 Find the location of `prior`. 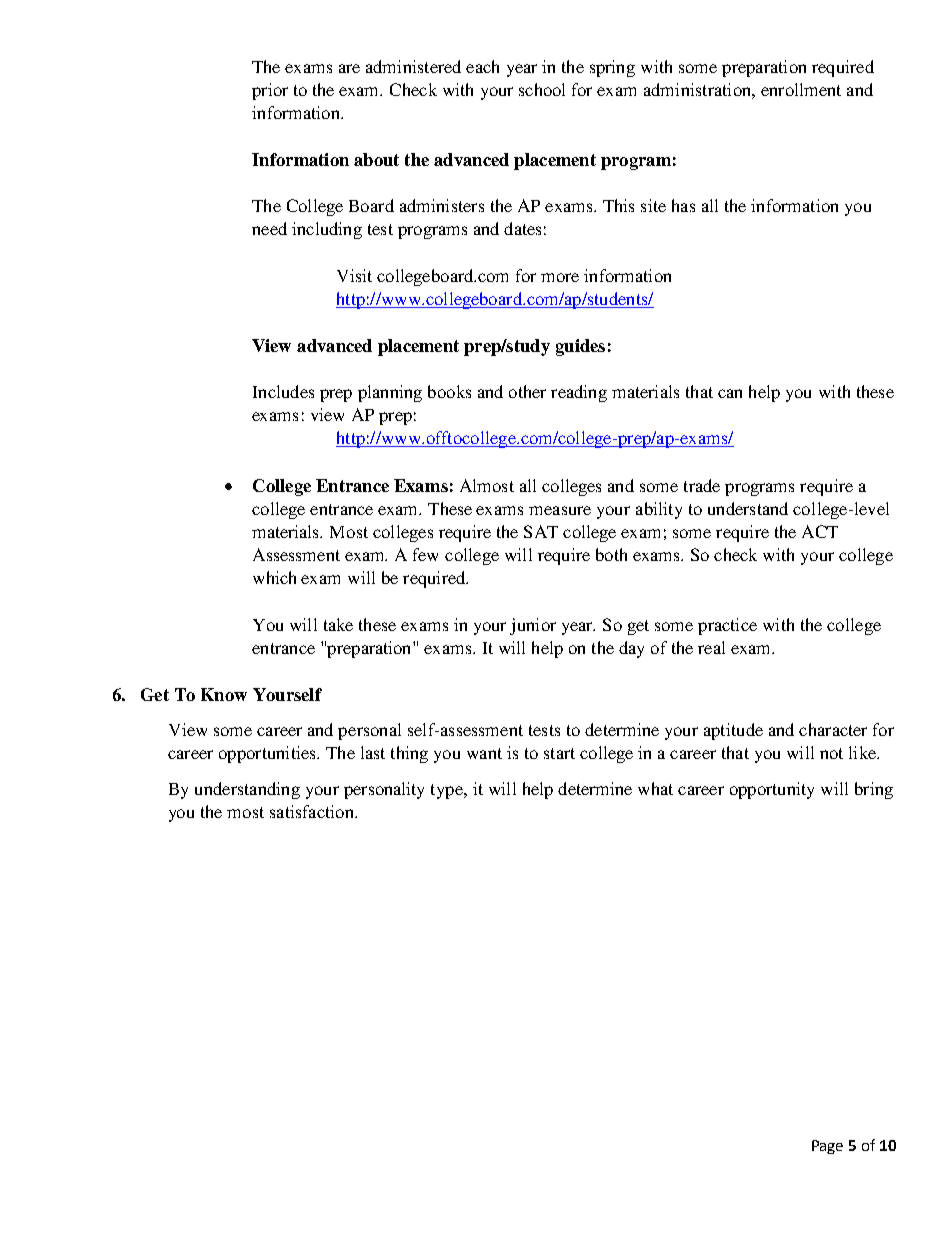

prior is located at coordinates (270, 91).
